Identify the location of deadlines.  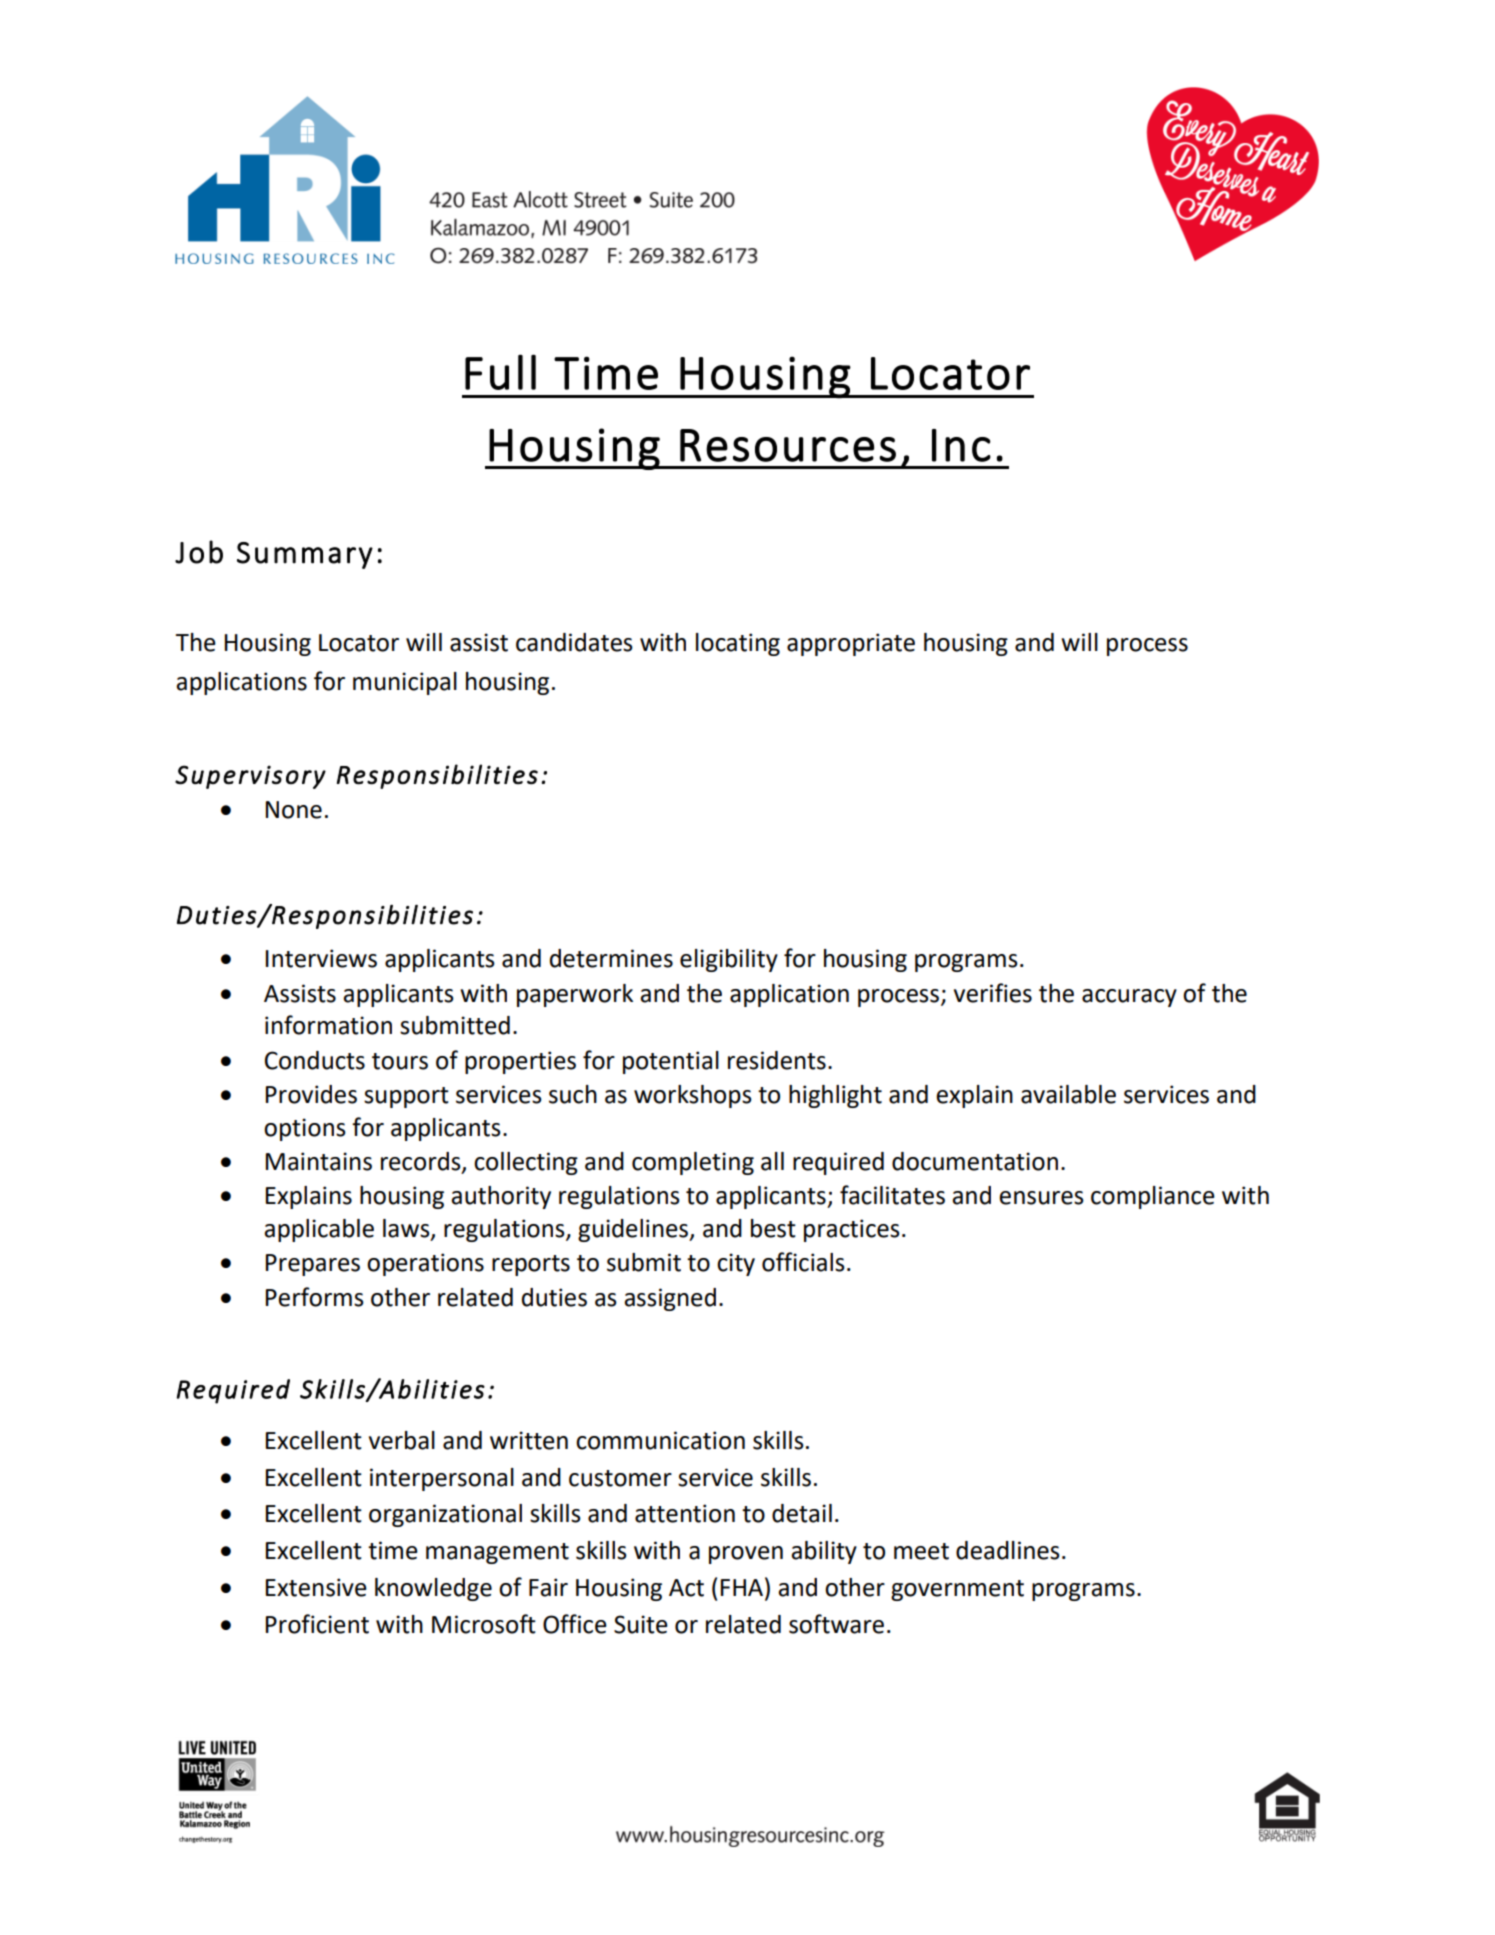
(1008, 1550).
